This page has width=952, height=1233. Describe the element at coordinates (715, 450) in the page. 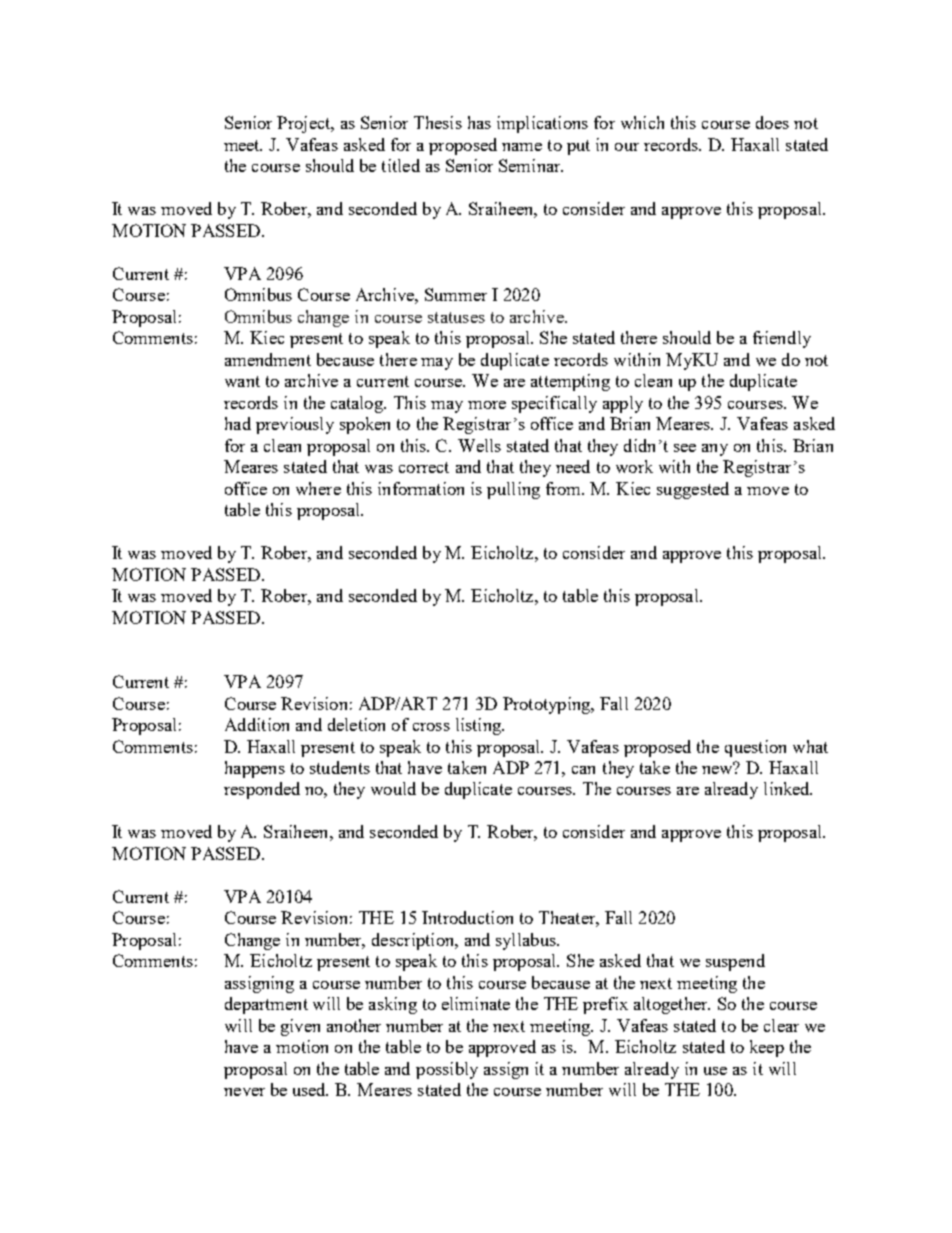

I see `any` at that location.
